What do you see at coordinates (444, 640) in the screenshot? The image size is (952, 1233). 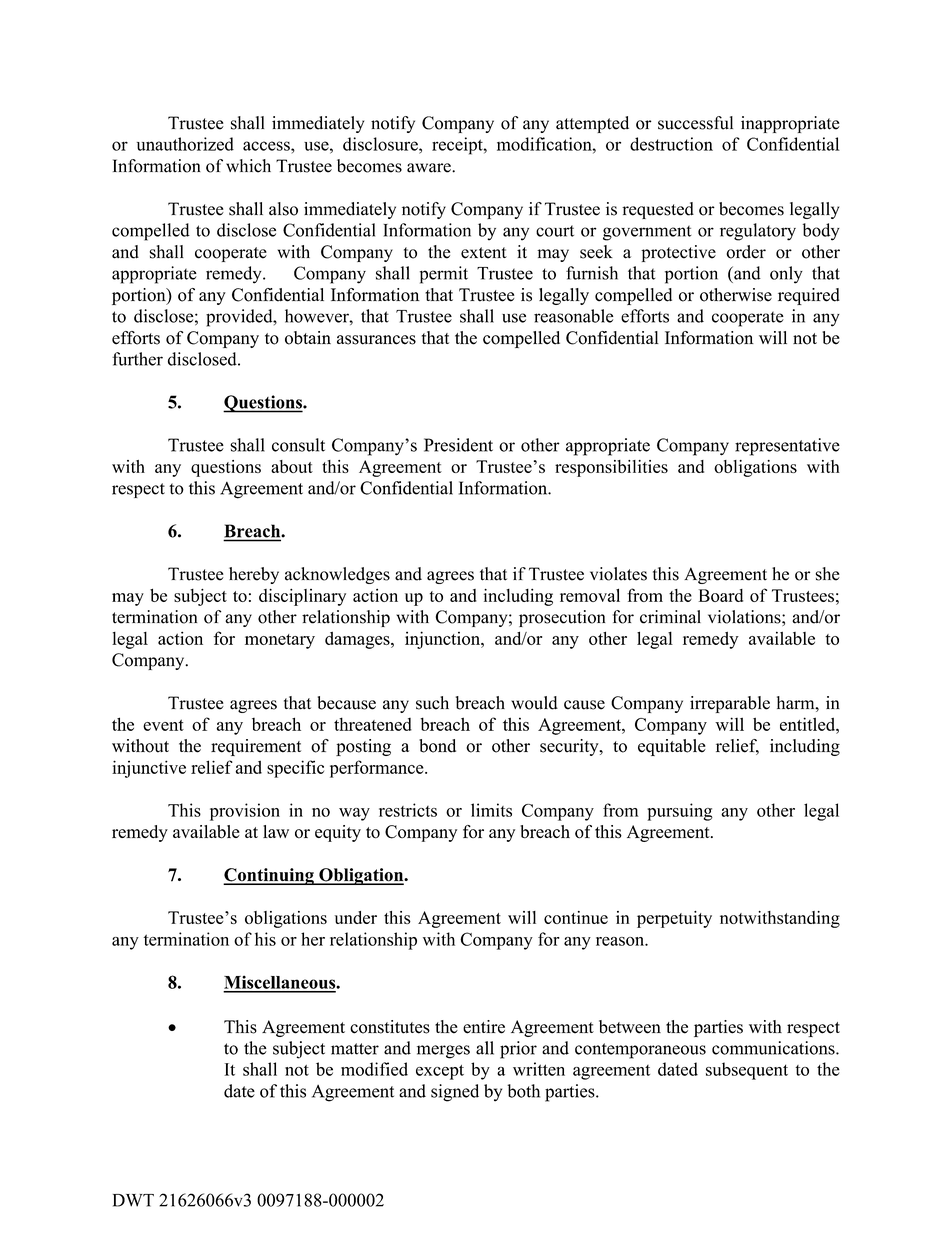 I see `injunction` at bounding box center [444, 640].
